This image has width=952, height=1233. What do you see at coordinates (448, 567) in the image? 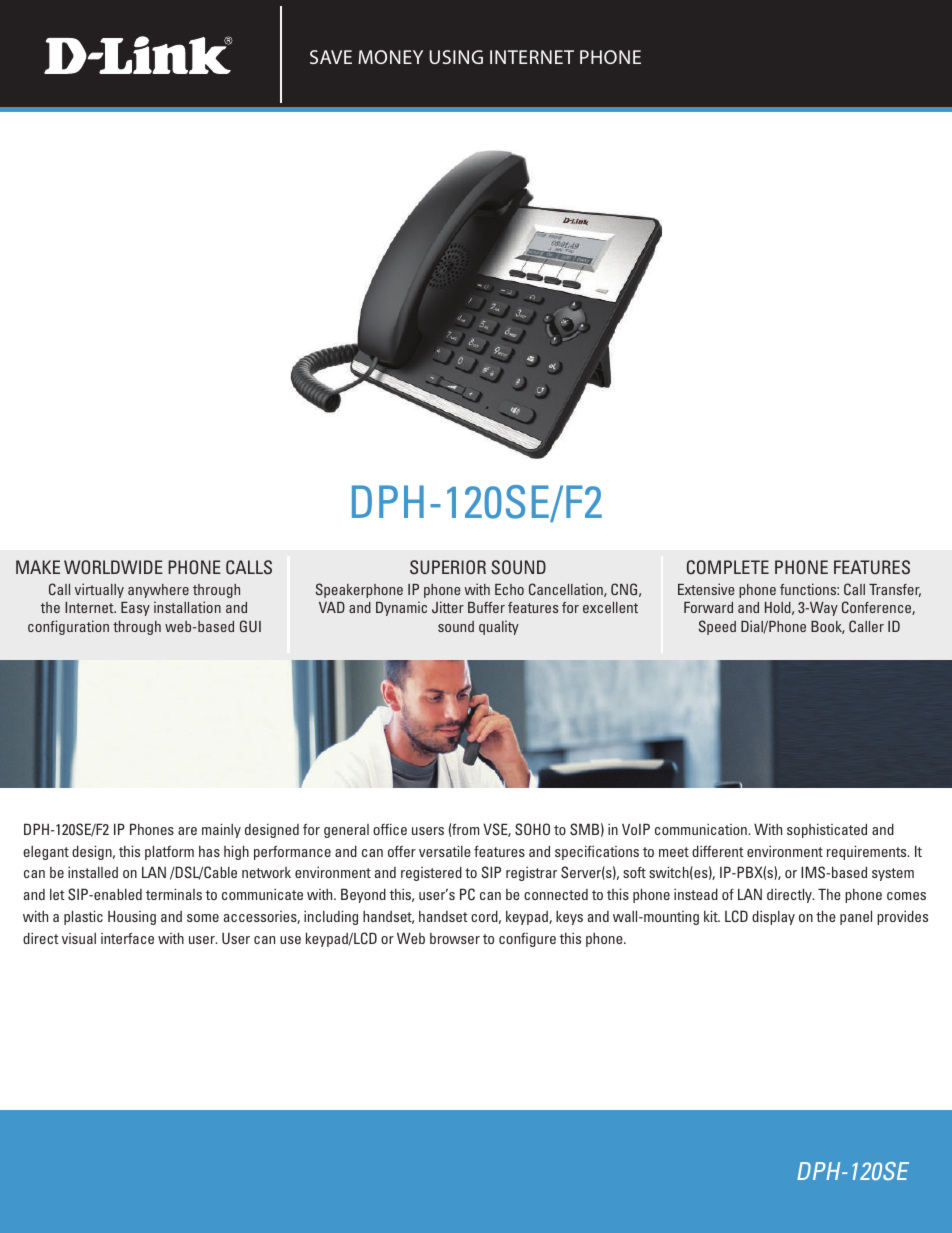
I see `SUPERIOR` at bounding box center [448, 567].
